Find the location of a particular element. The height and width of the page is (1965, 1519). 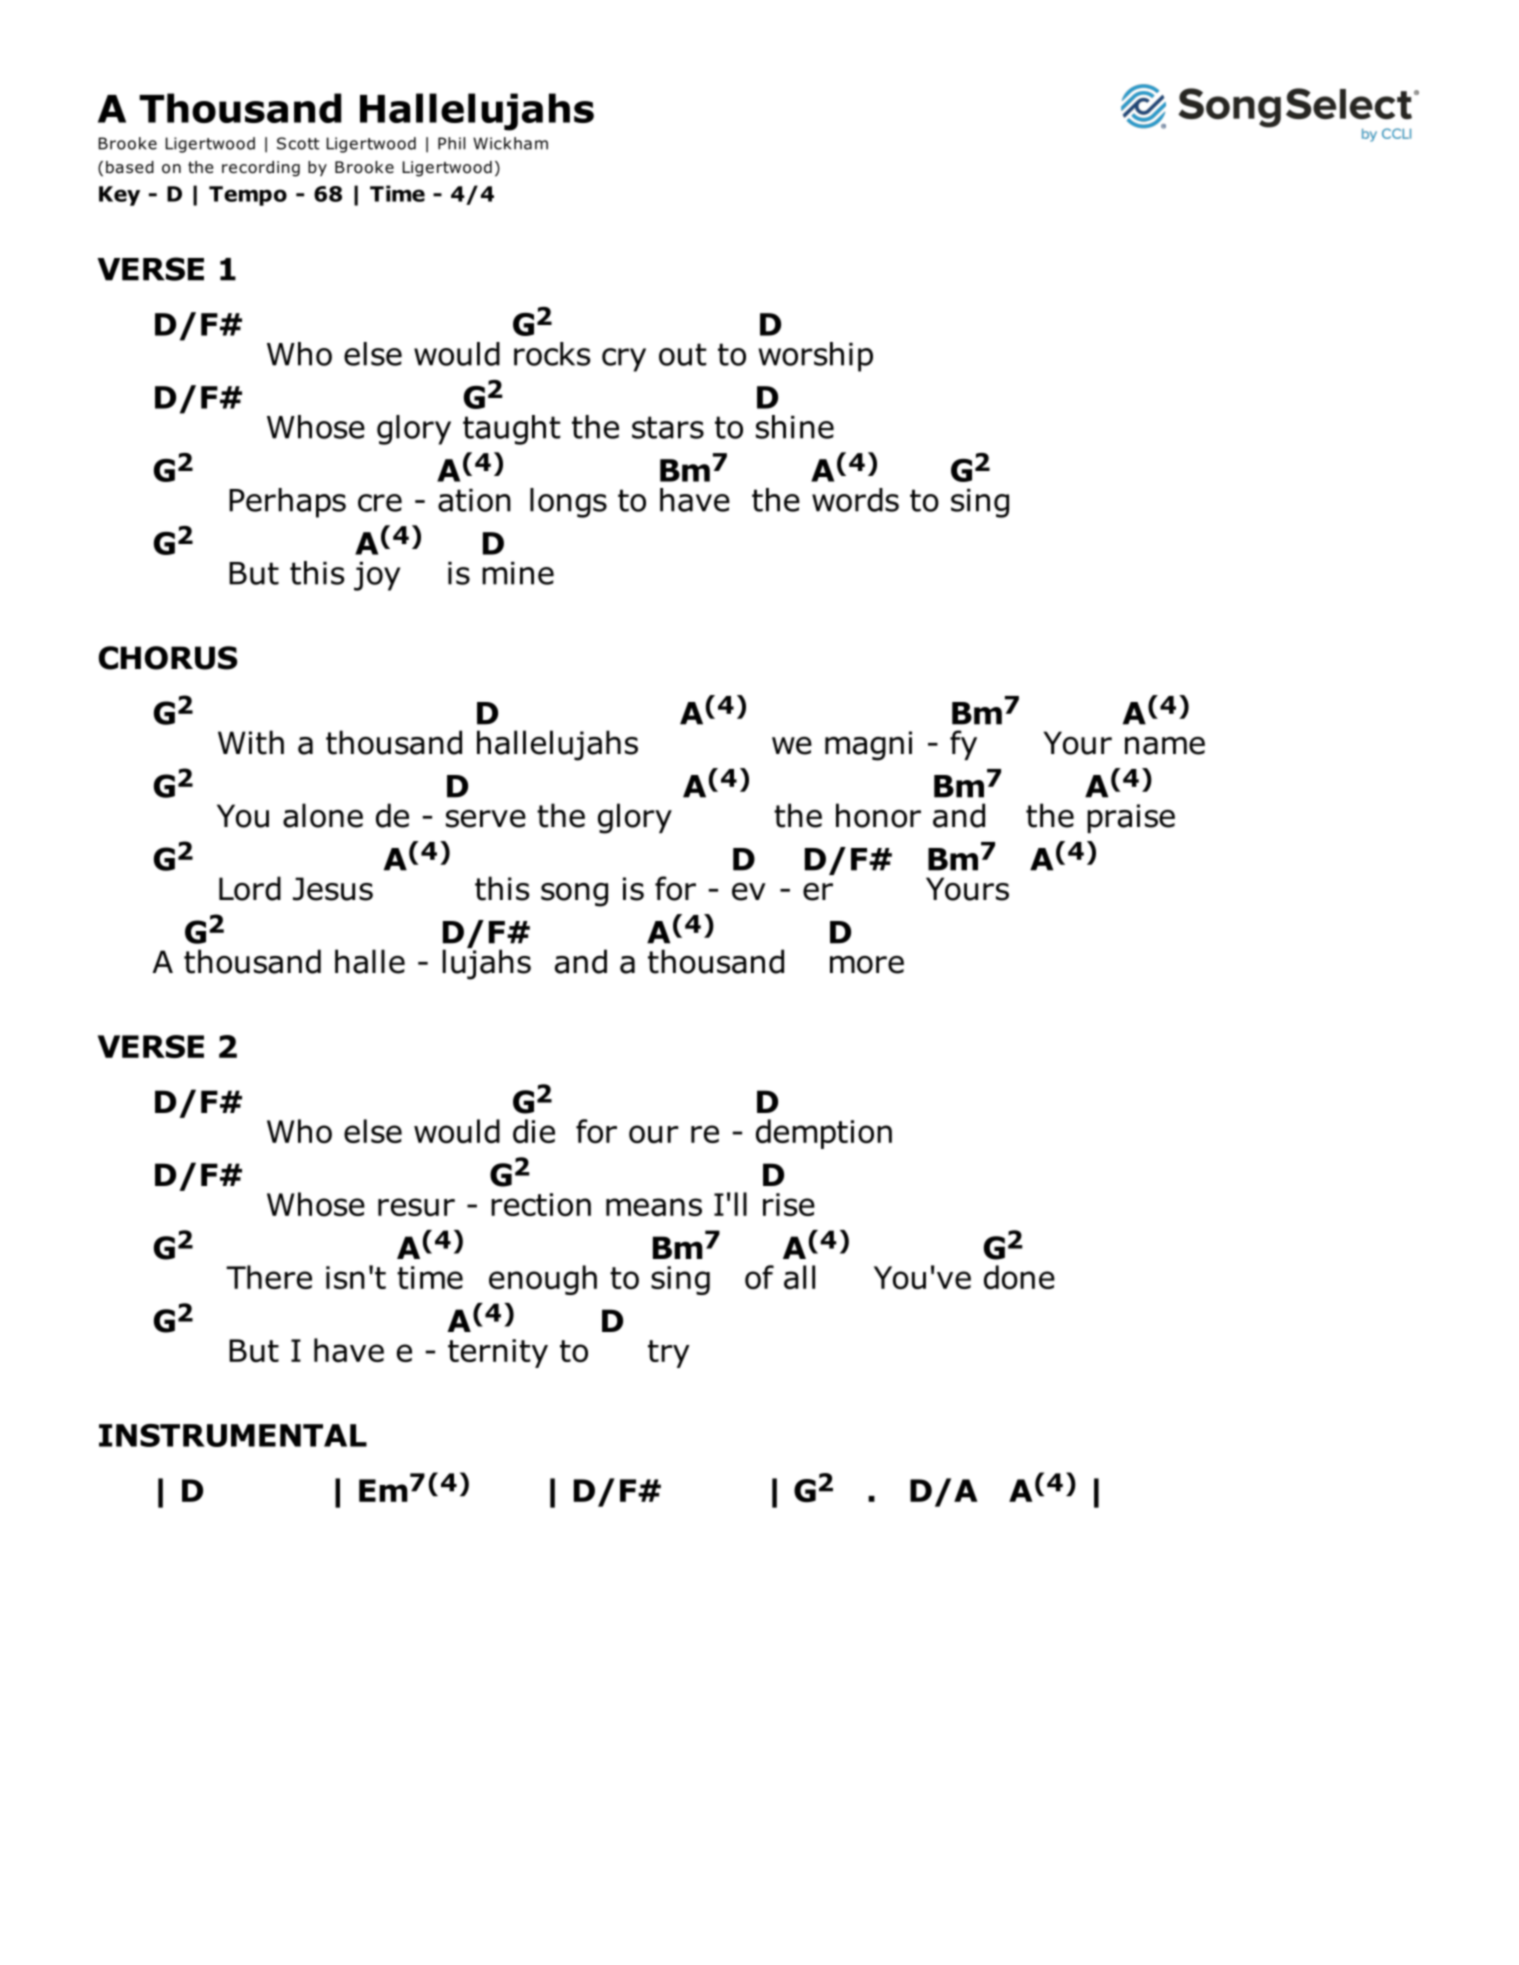

Tempo is located at coordinates (248, 196).
